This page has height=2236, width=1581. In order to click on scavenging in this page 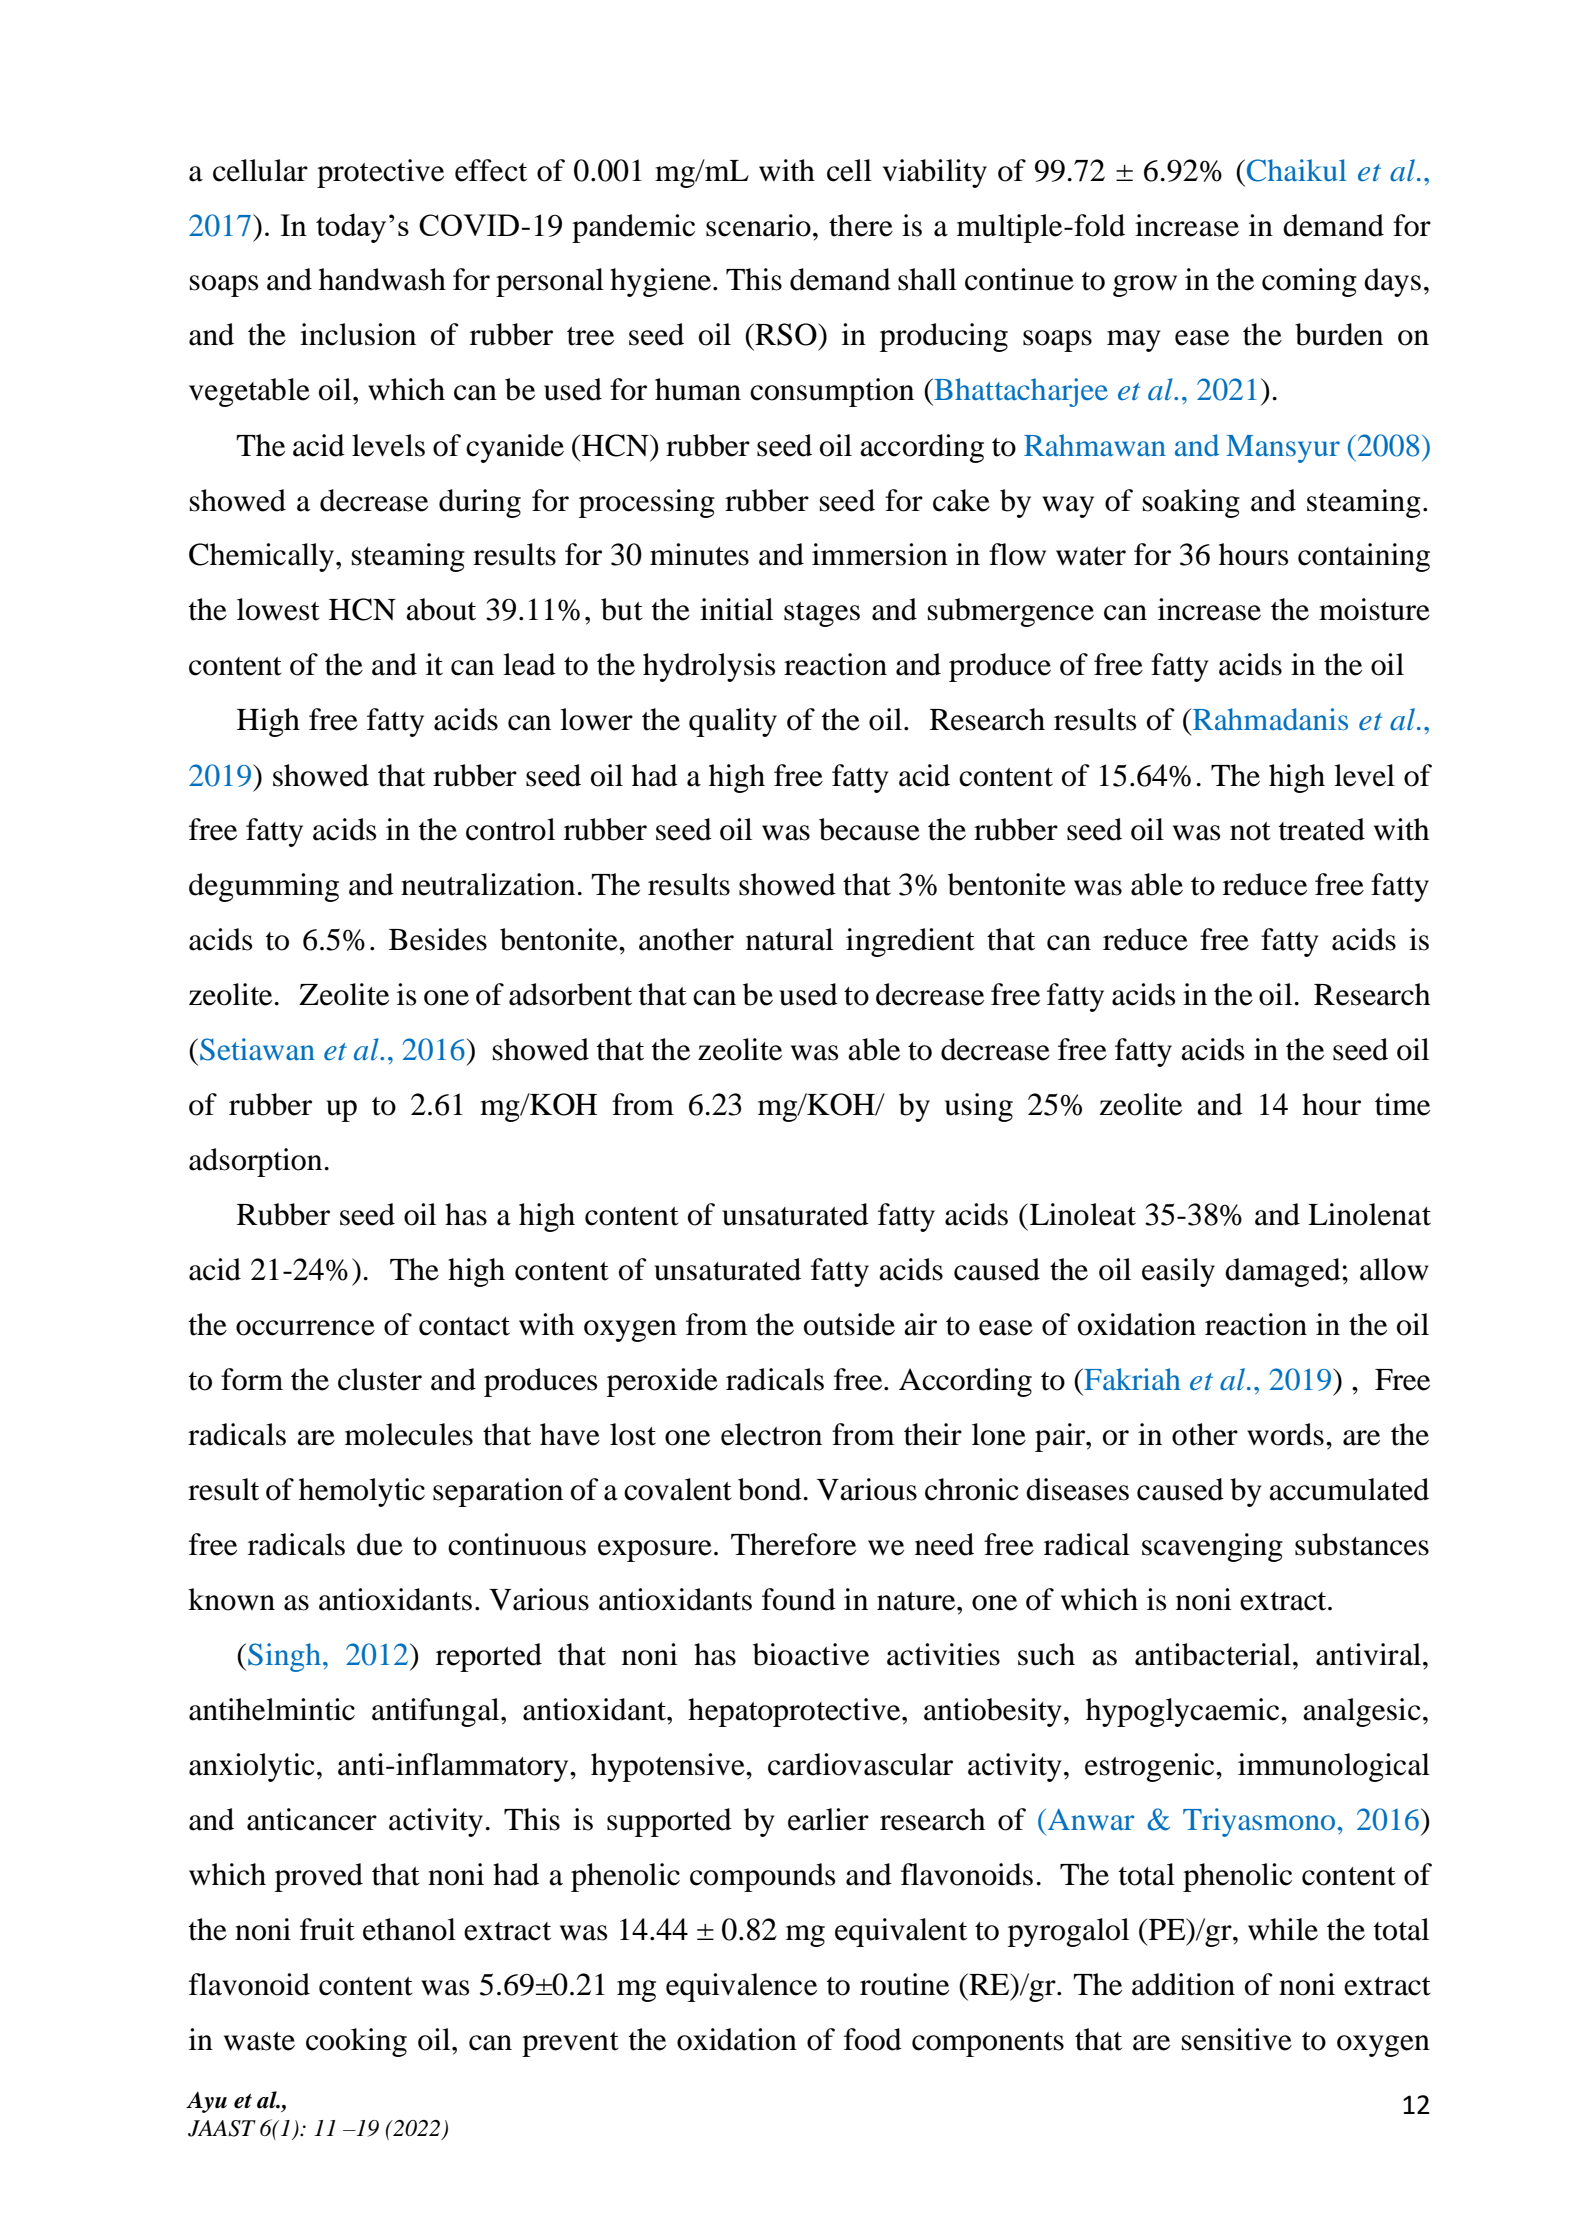, I will do `click(1212, 1547)`.
